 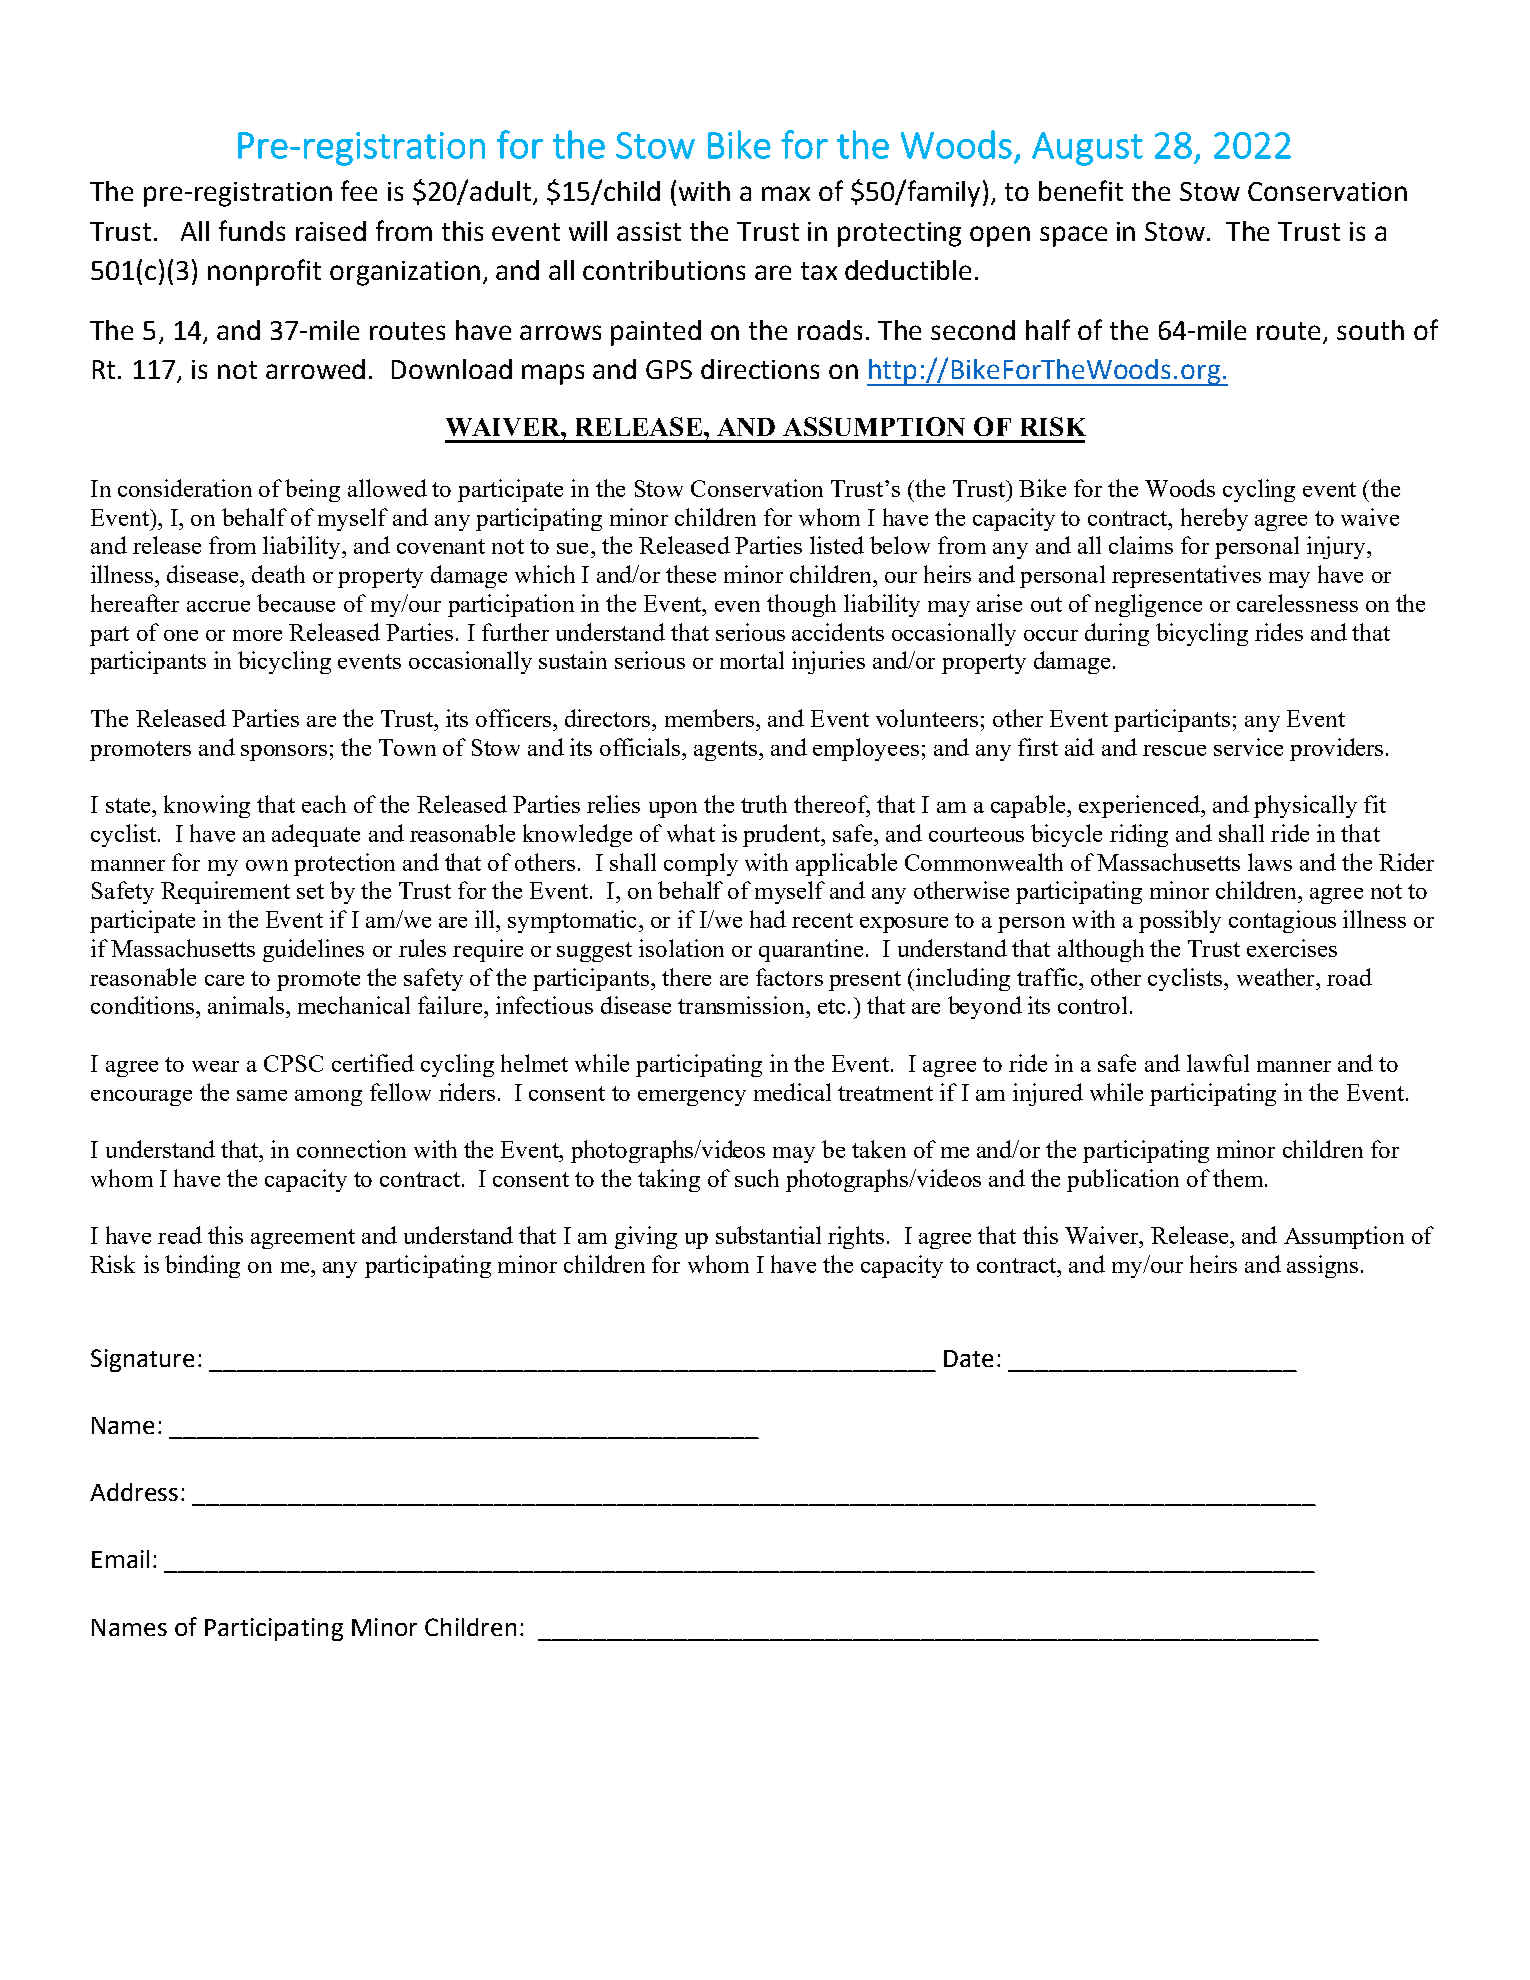 What do you see at coordinates (312, 490) in the screenshot?
I see `being` at bounding box center [312, 490].
